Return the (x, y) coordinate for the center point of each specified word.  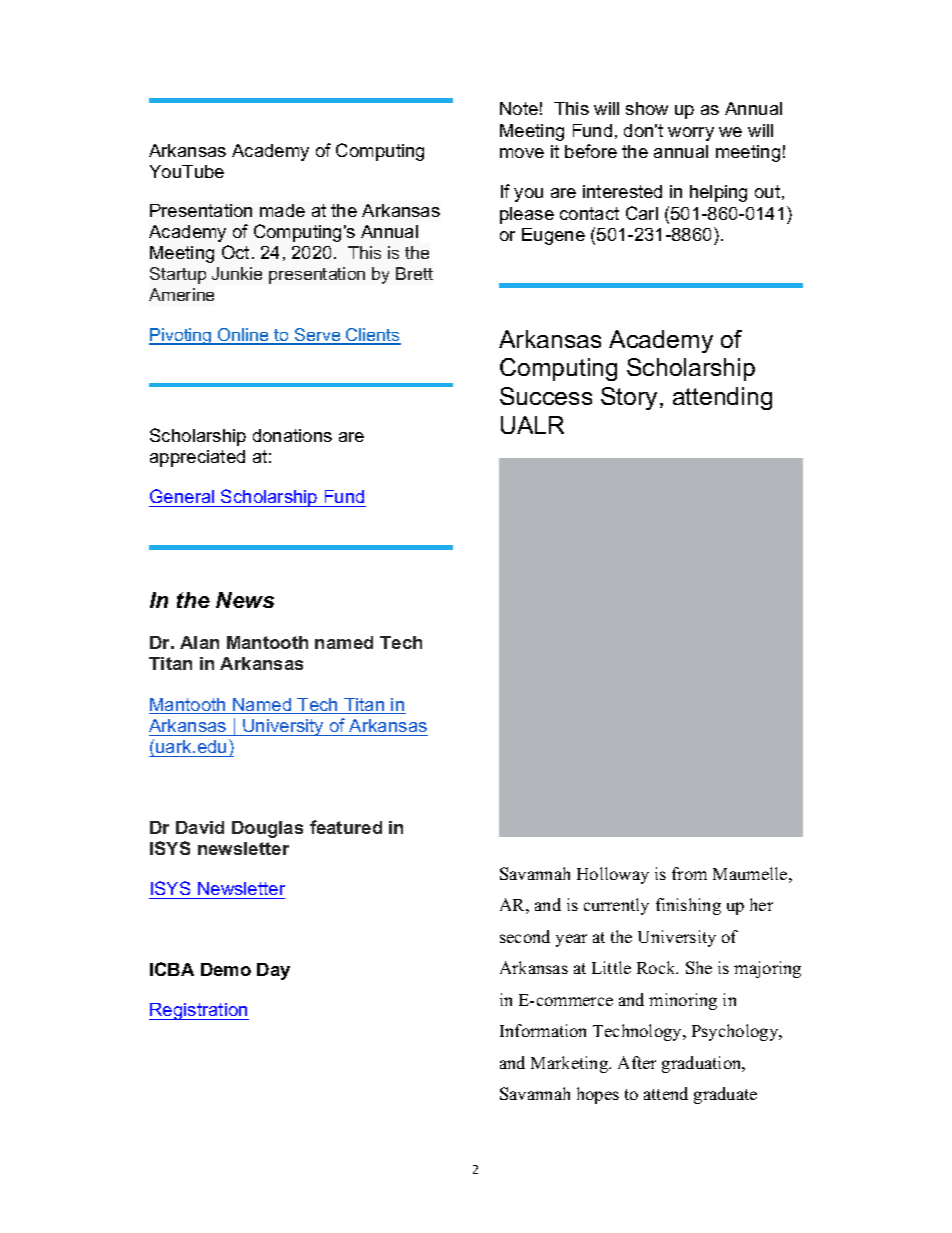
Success (546, 396)
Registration (199, 1011)
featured (346, 827)
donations (292, 435)
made (282, 210)
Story (629, 398)
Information (543, 1030)
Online (243, 336)
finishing (688, 906)
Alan (199, 642)
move (522, 153)
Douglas (267, 829)
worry (691, 134)
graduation (703, 1064)
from (689, 873)
